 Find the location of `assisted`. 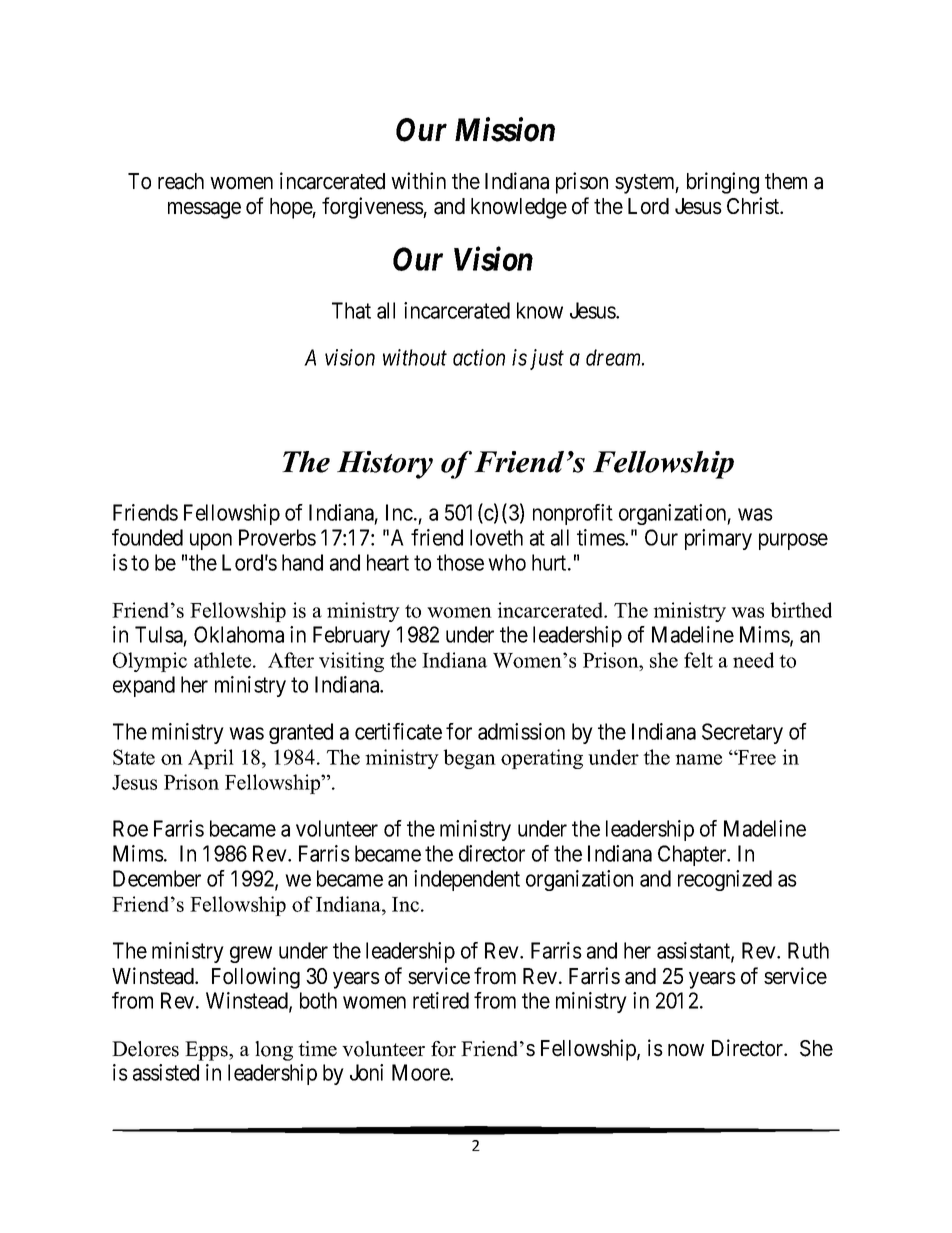

assisted is located at coordinates (166, 1072).
